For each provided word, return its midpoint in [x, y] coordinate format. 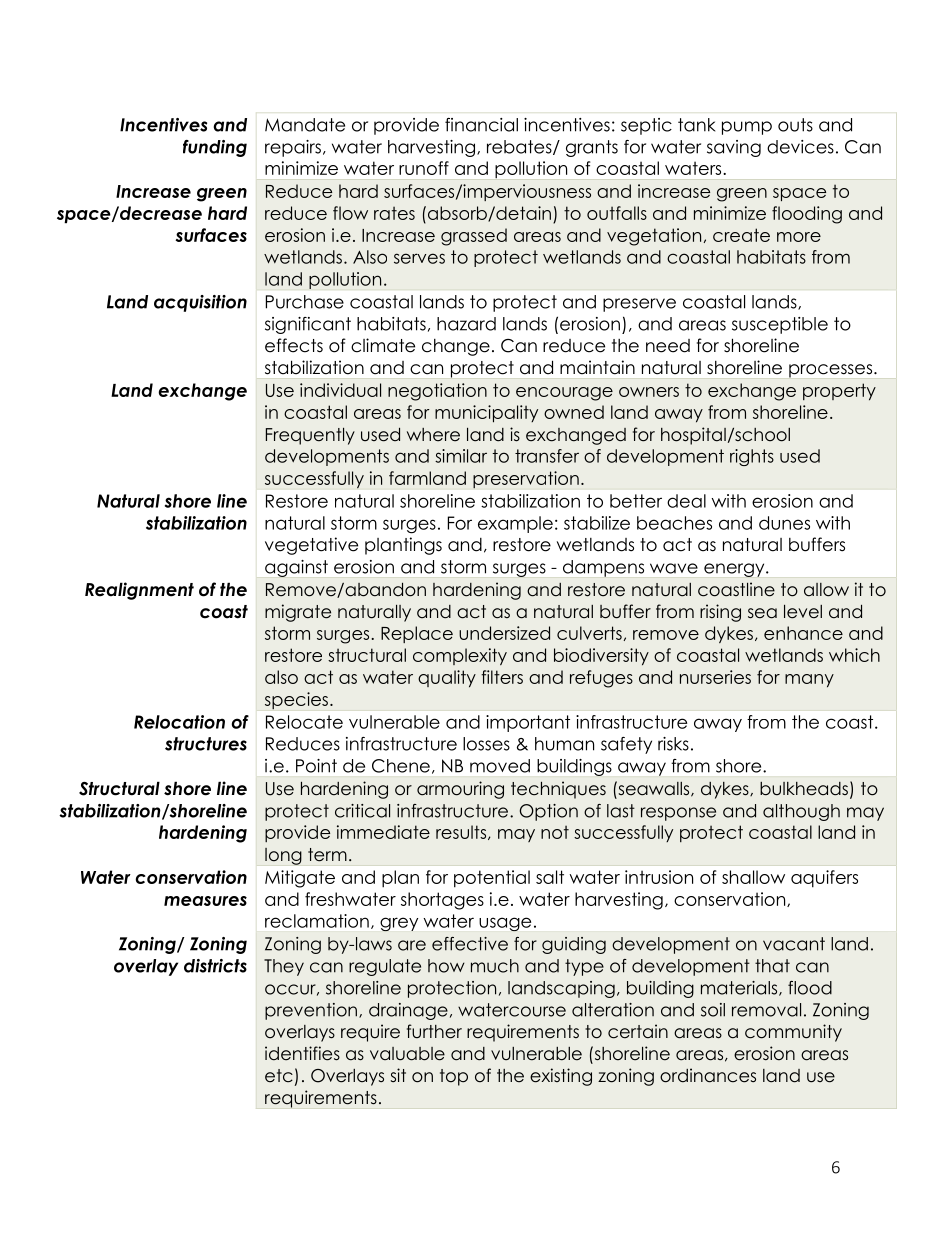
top [454, 1077]
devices [800, 147]
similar [461, 456]
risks [673, 744]
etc [279, 1076]
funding [215, 148]
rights [752, 457]
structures [206, 744]
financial [481, 125]
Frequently [310, 436]
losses [486, 744]
